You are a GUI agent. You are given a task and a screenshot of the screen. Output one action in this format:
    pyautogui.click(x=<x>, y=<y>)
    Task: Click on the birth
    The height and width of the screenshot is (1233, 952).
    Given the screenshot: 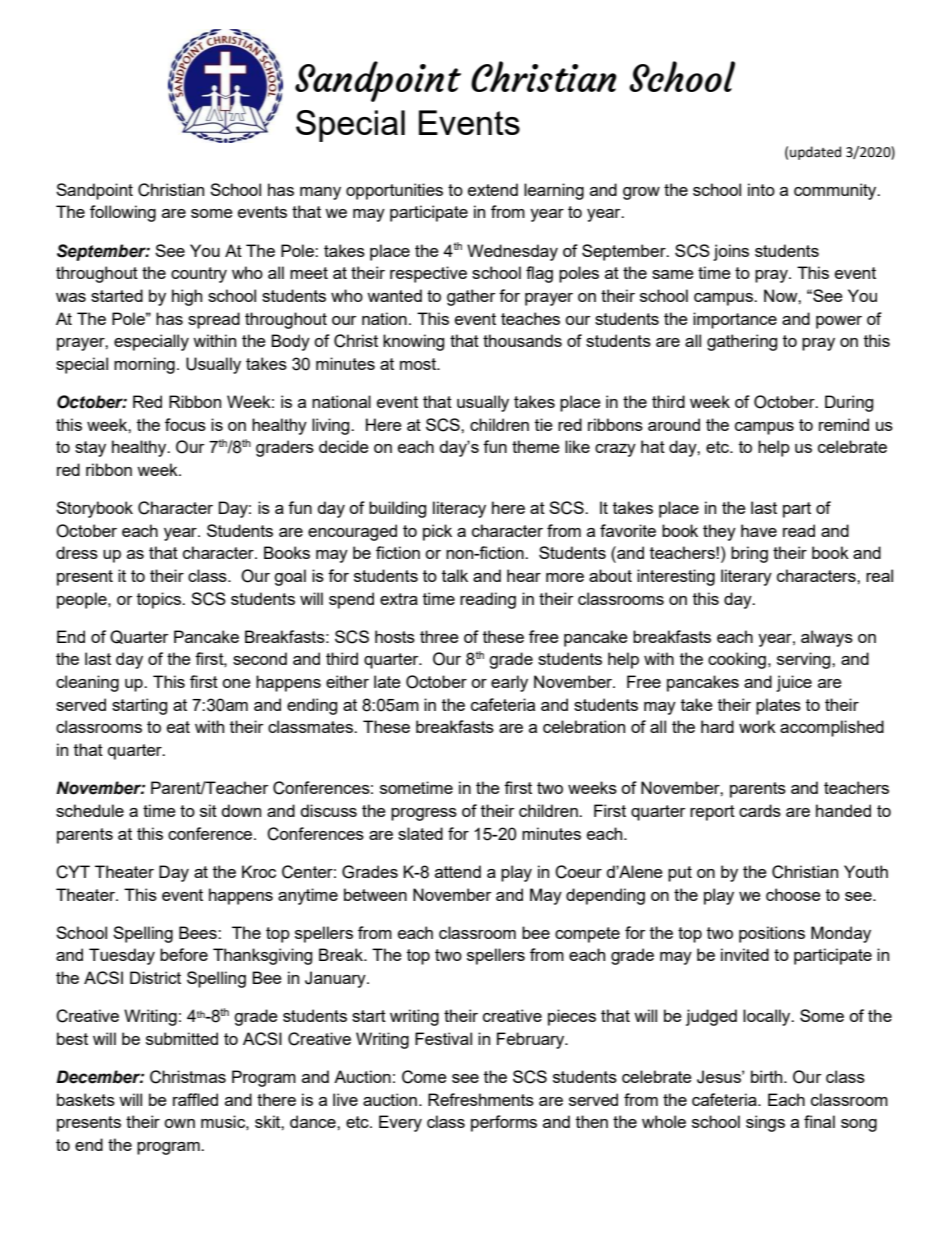 What is the action you would take?
    pyautogui.click(x=768, y=1076)
